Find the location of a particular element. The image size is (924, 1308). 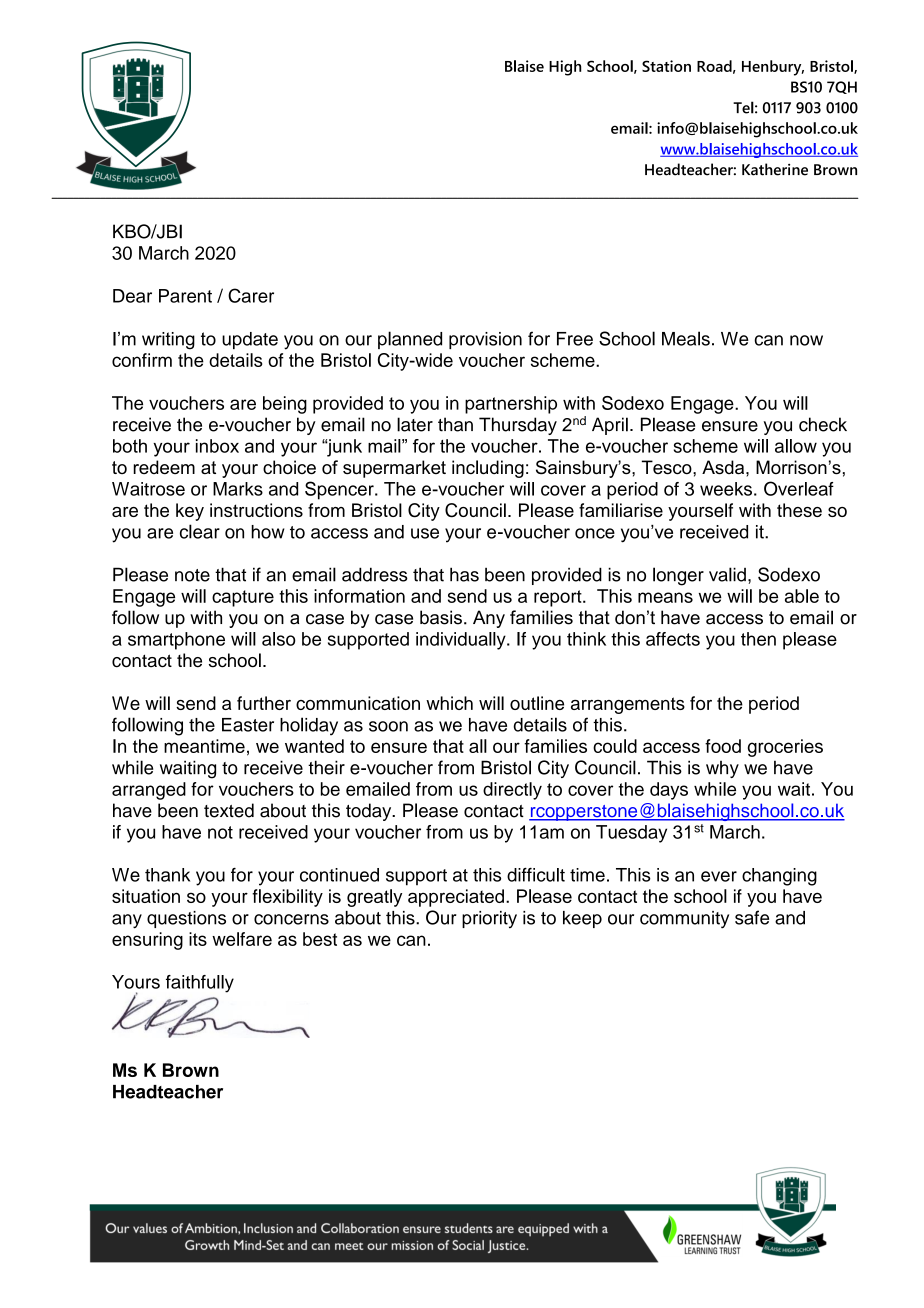

weeks is located at coordinates (726, 489).
